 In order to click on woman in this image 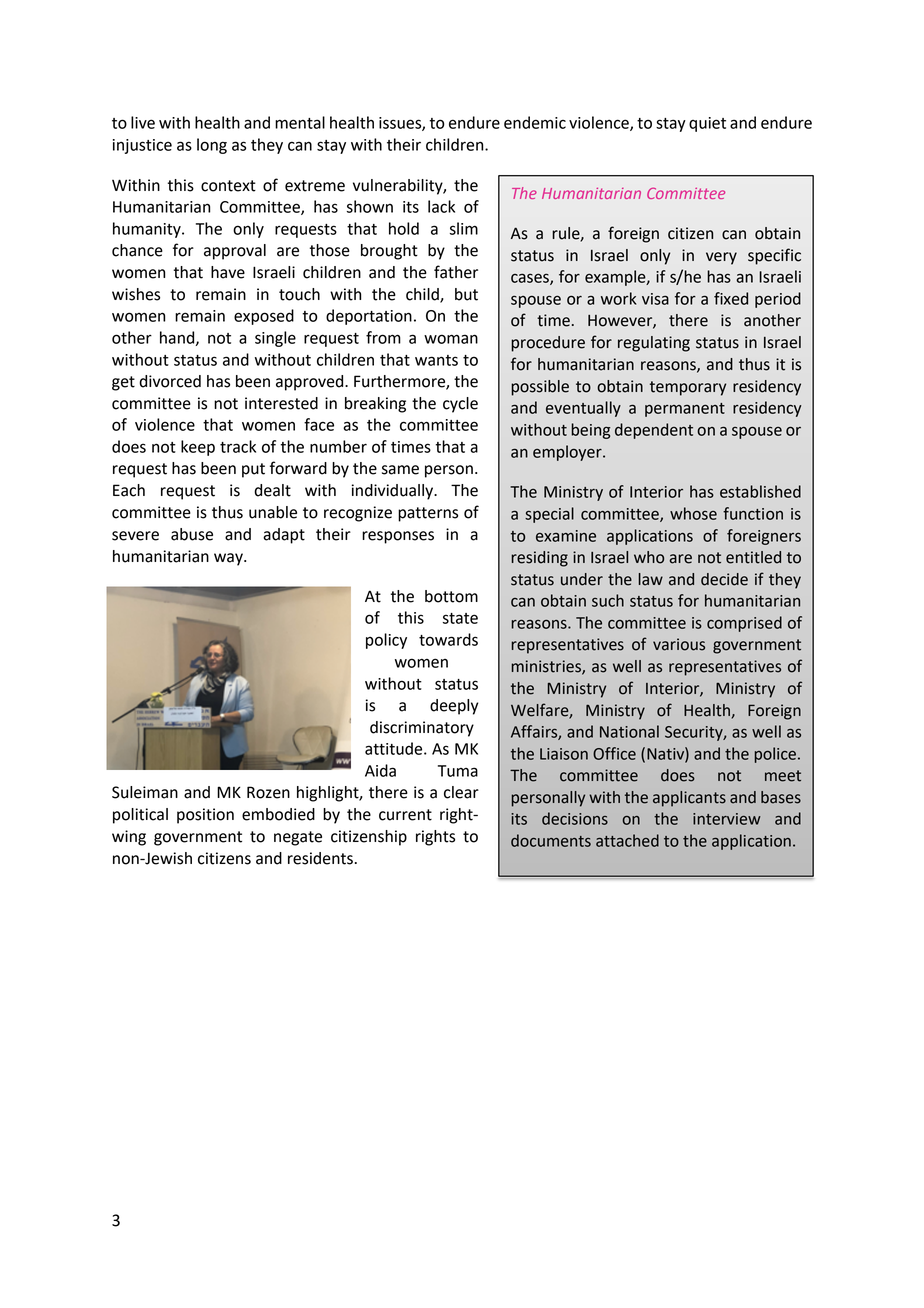, I will do `click(451, 339)`.
